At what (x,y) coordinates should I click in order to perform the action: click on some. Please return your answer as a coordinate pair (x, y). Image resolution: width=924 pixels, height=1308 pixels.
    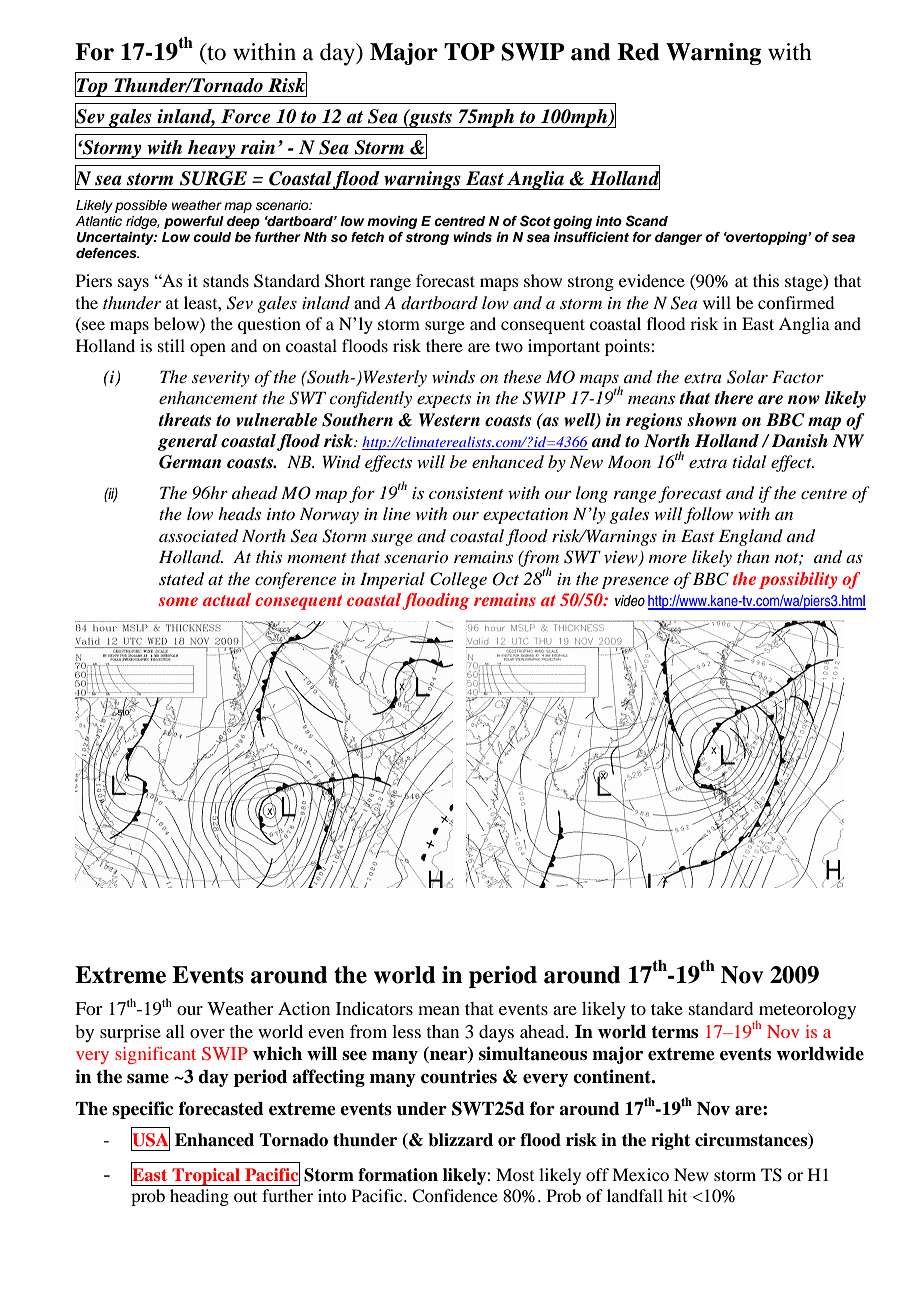
    Looking at the image, I should click on (178, 601).
